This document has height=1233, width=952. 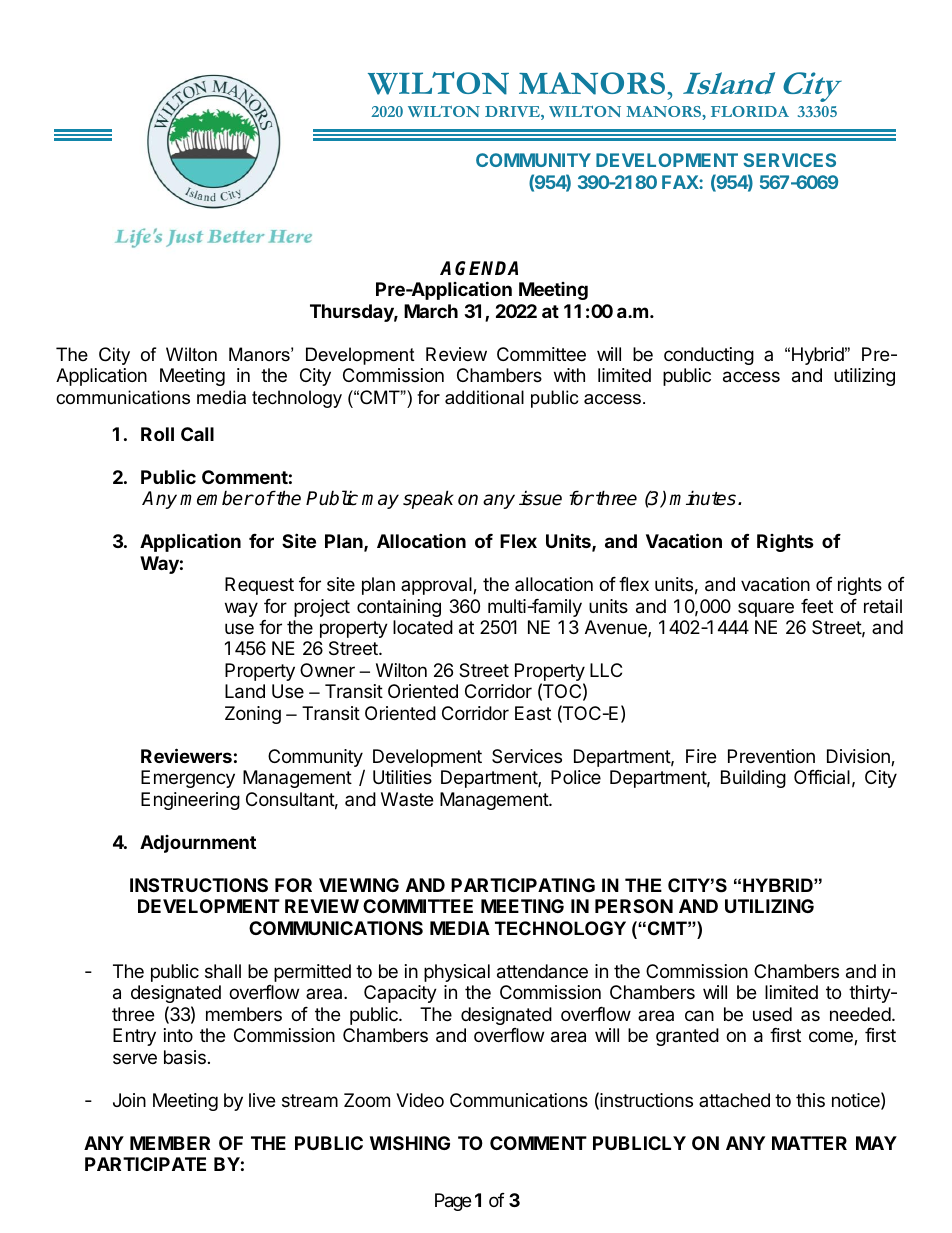 What do you see at coordinates (750, 111) in the document?
I see `FLORIDA` at bounding box center [750, 111].
